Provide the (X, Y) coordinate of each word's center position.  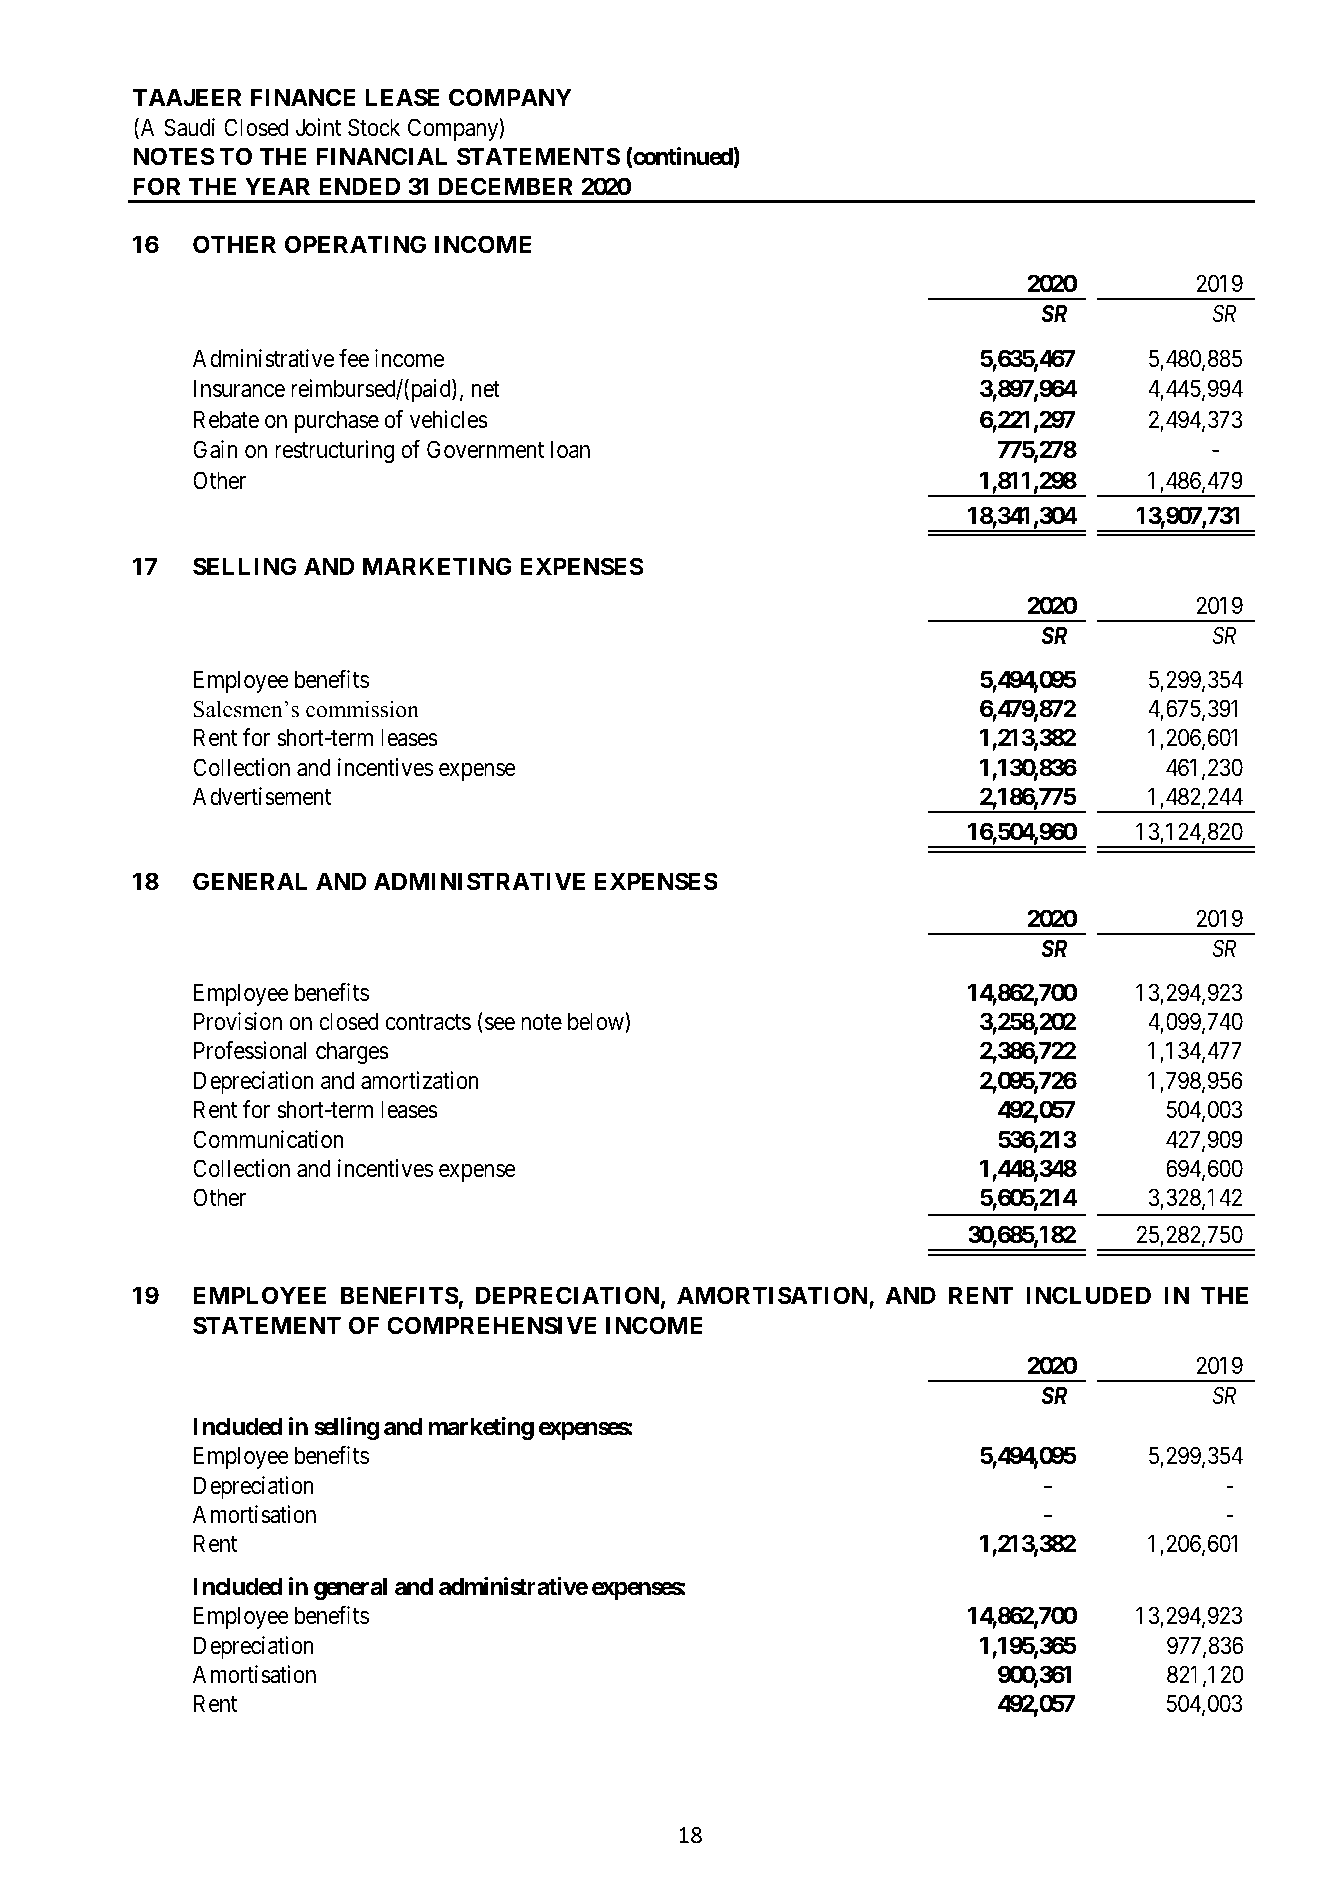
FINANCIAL (381, 156)
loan (570, 449)
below (597, 1022)
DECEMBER (505, 186)
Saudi (189, 127)
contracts (428, 1022)
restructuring (334, 451)
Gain (215, 449)
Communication (268, 1139)
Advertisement (262, 796)
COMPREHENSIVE (491, 1325)
